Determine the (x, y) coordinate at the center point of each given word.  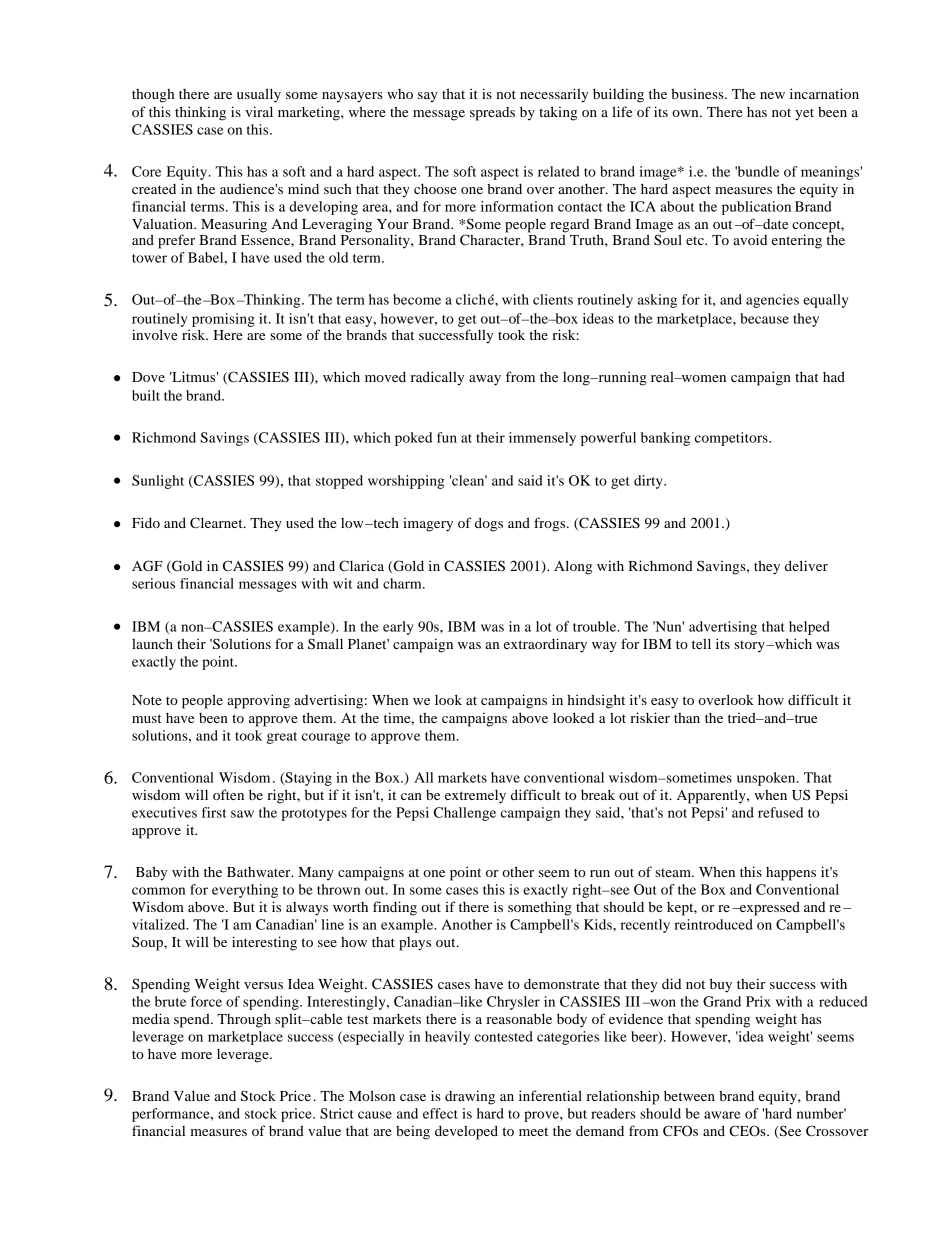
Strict (337, 1113)
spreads (492, 114)
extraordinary (545, 645)
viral (259, 111)
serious (153, 583)
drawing (470, 1097)
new (772, 95)
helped (809, 628)
